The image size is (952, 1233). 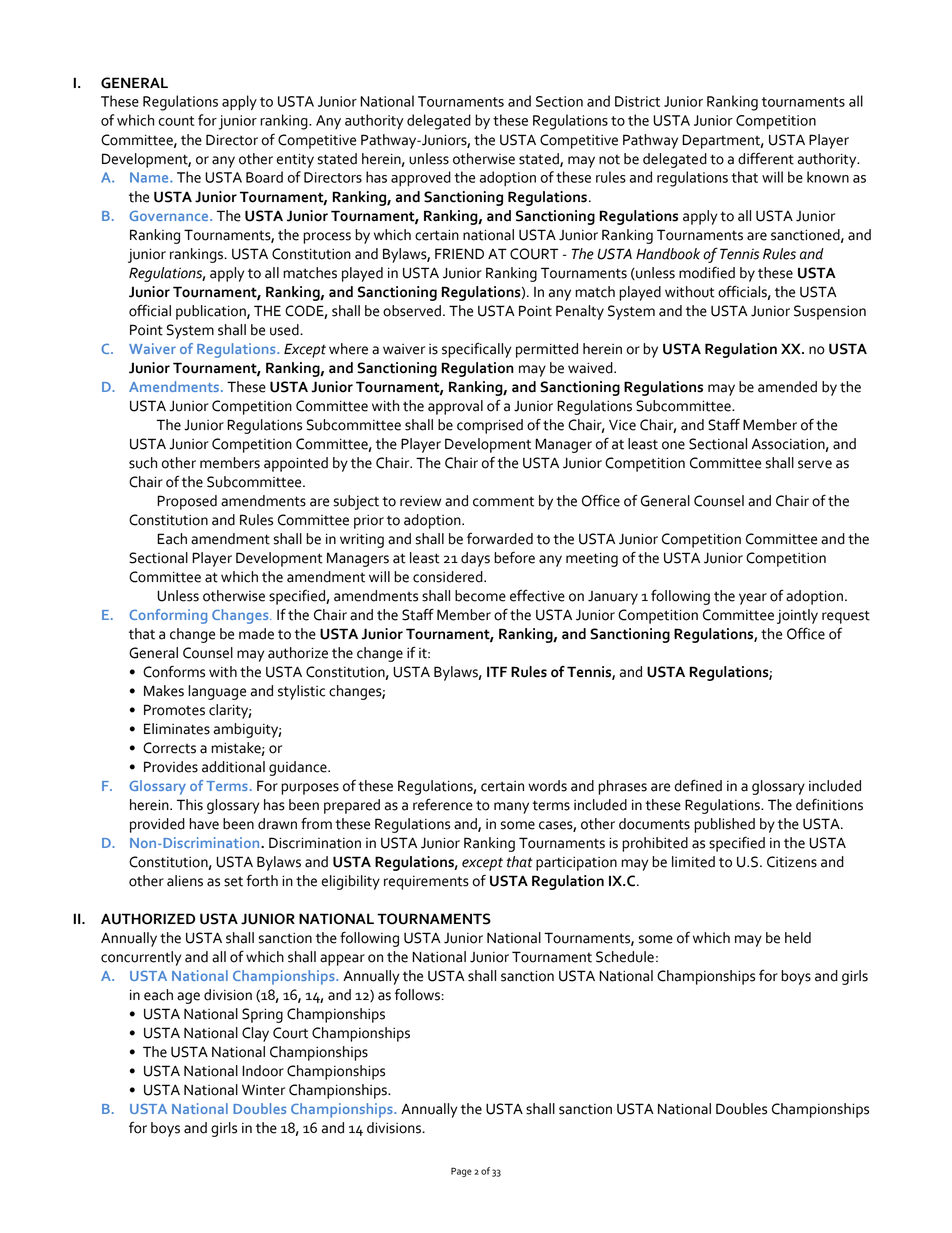 What do you see at coordinates (421, 178) in the page?
I see `approved` at bounding box center [421, 178].
